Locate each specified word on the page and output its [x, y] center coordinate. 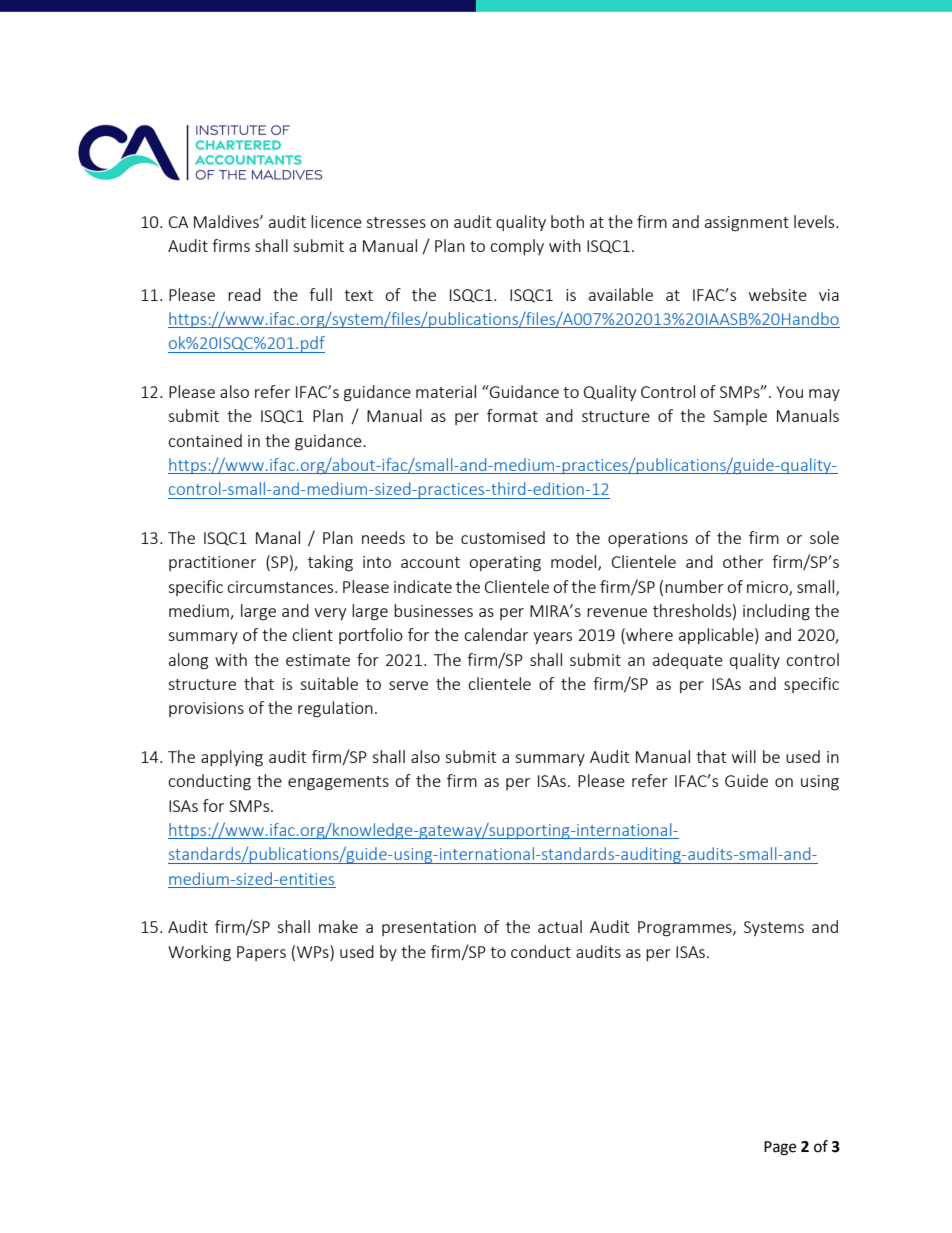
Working [199, 953]
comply [517, 247]
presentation [429, 928]
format [512, 415]
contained [205, 440]
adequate [688, 661]
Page [780, 1148]
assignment [747, 224]
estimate [318, 660]
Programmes [686, 929]
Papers [261, 953]
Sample [740, 417]
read [244, 294]
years [552, 638]
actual [560, 926]
